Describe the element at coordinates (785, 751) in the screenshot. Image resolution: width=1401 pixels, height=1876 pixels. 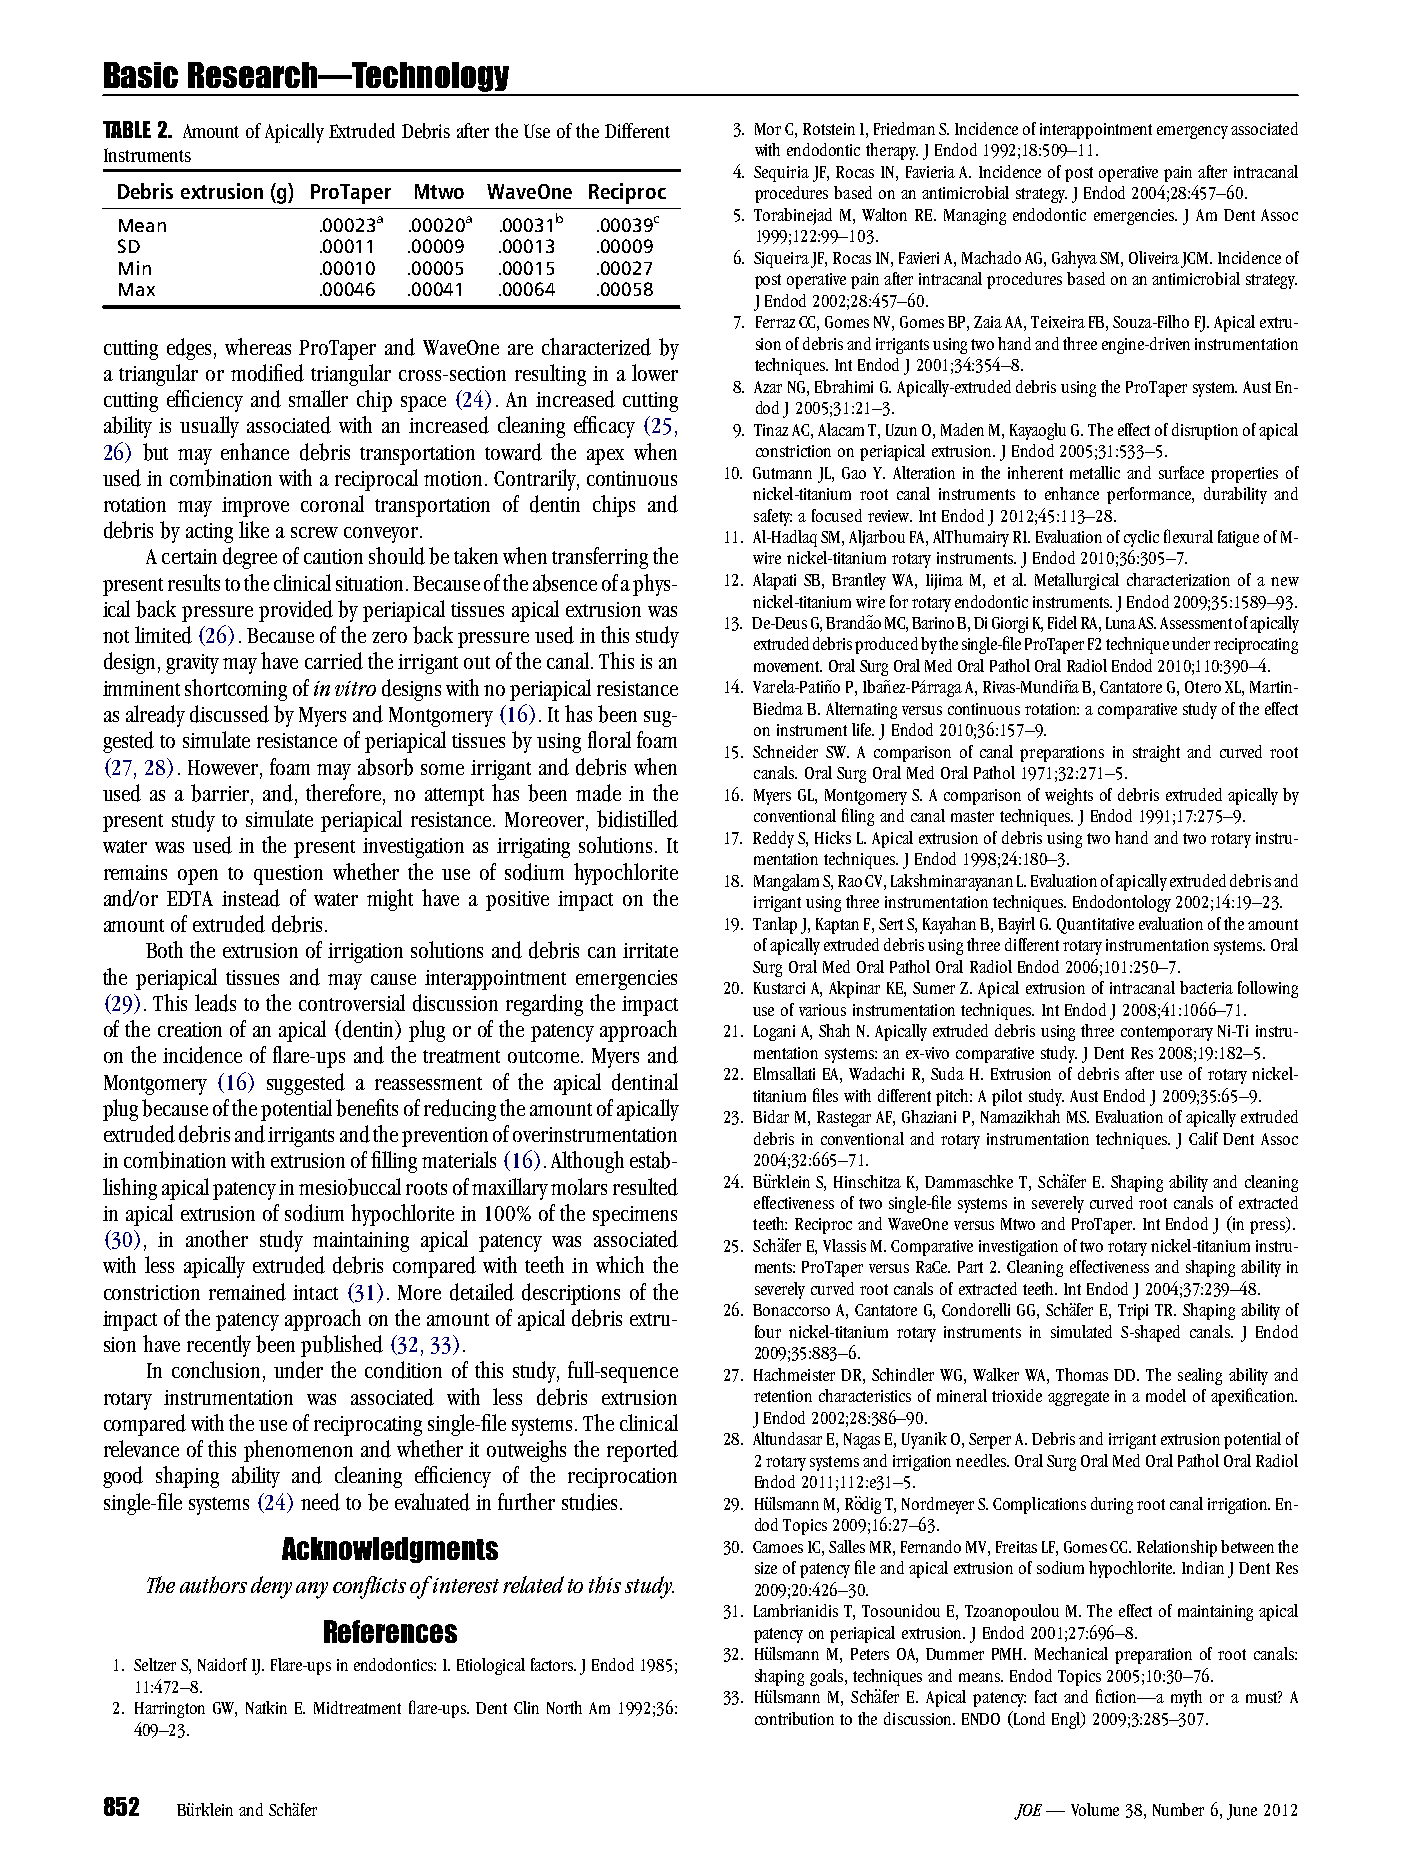
I see `Schneider` at that location.
